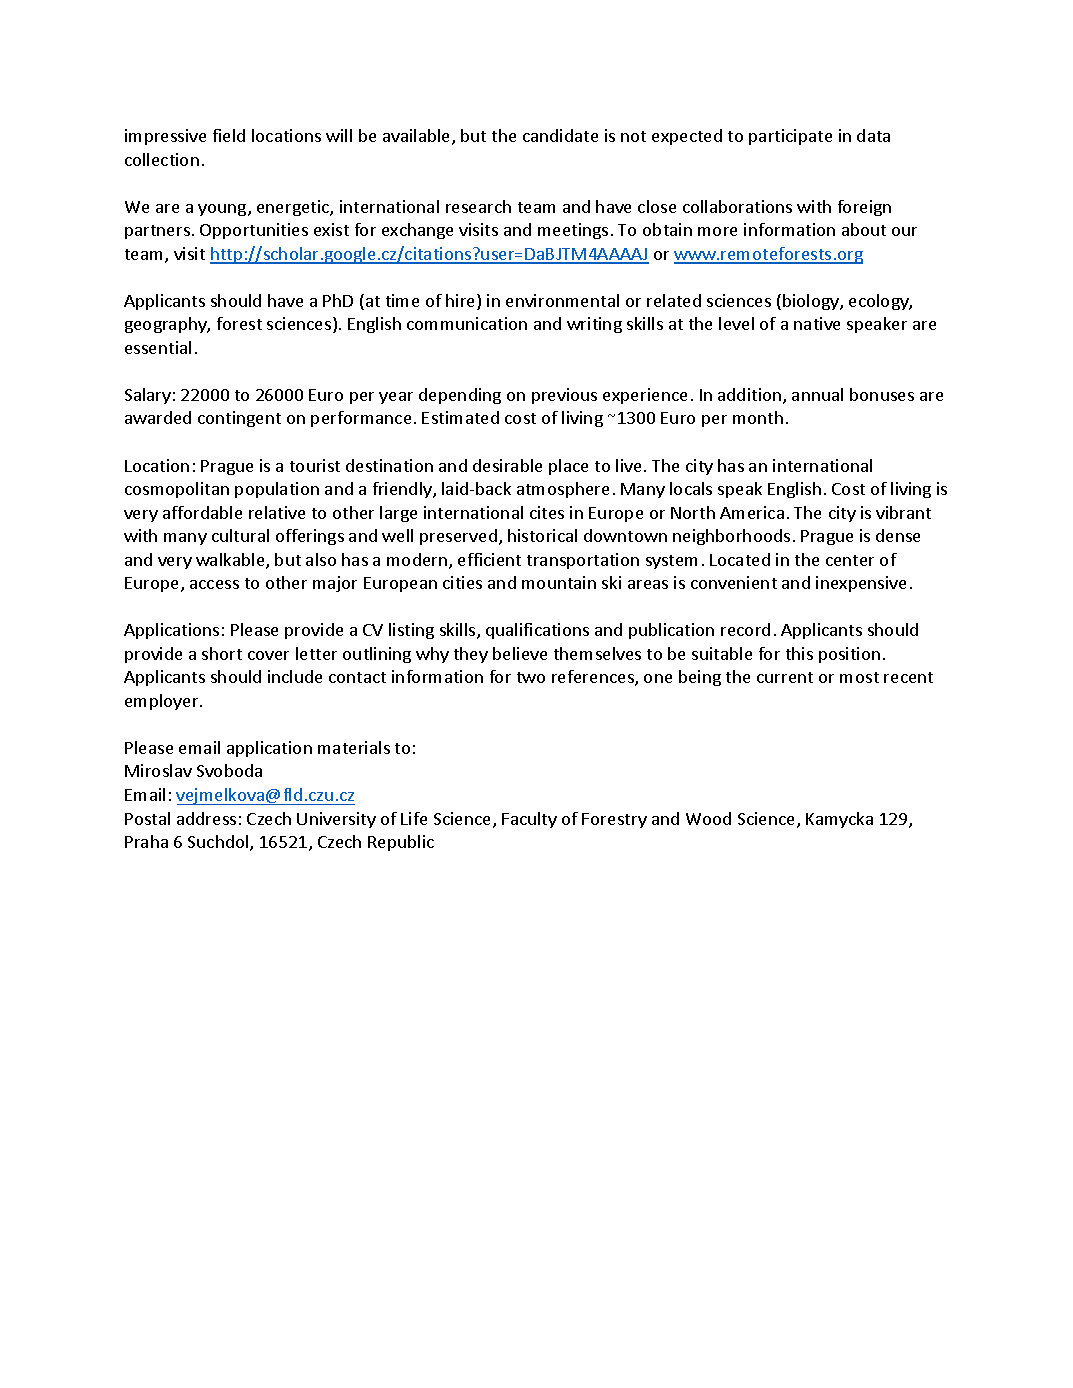  I want to click on essential, so click(158, 347).
